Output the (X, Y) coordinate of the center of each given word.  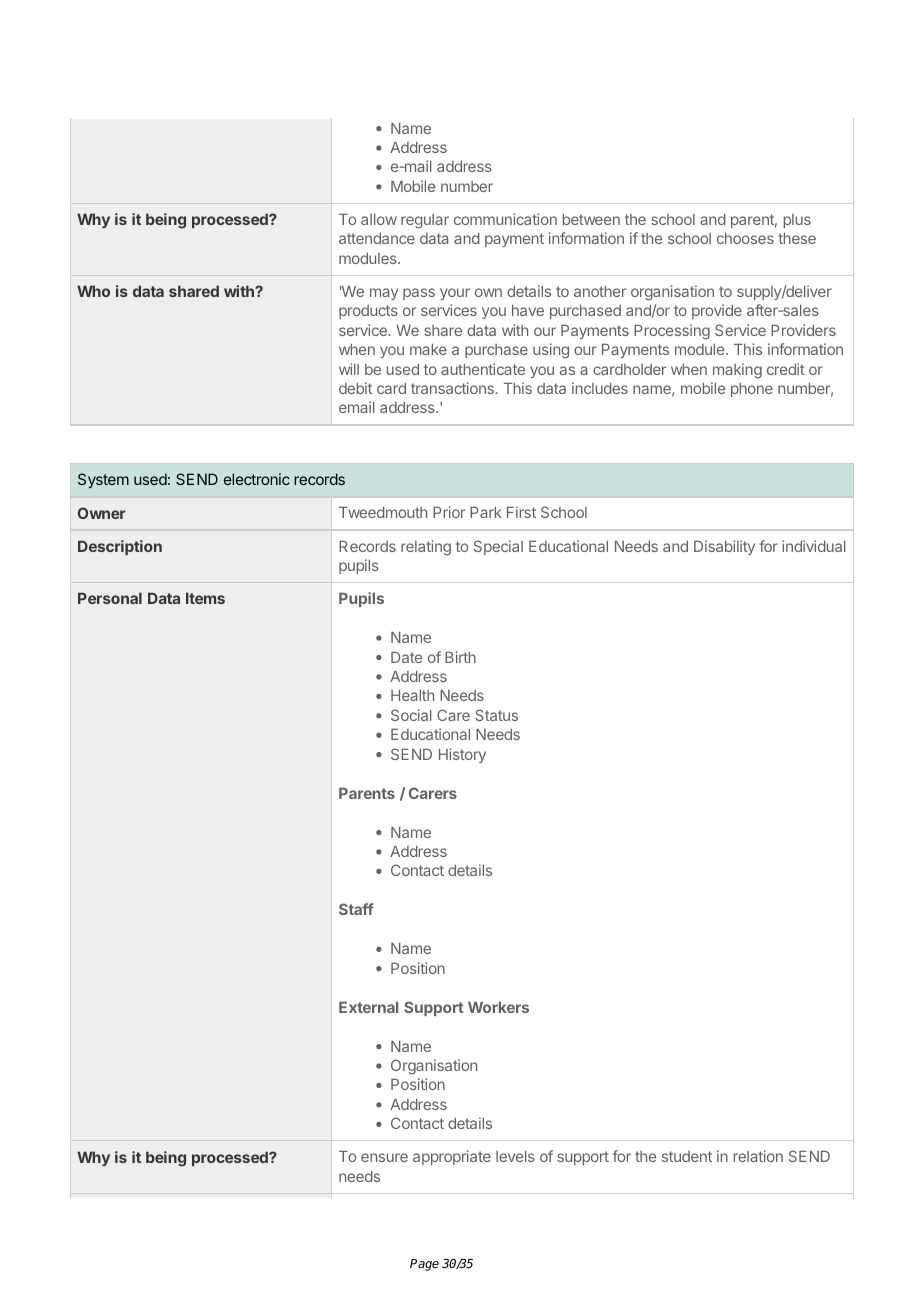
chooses (745, 238)
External (368, 1007)
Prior (449, 512)
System (103, 480)
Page (424, 1265)
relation (758, 1156)
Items (205, 598)
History (462, 755)
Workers (498, 1007)
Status (496, 715)
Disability (724, 547)
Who (93, 291)
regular (425, 221)
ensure (384, 1157)
